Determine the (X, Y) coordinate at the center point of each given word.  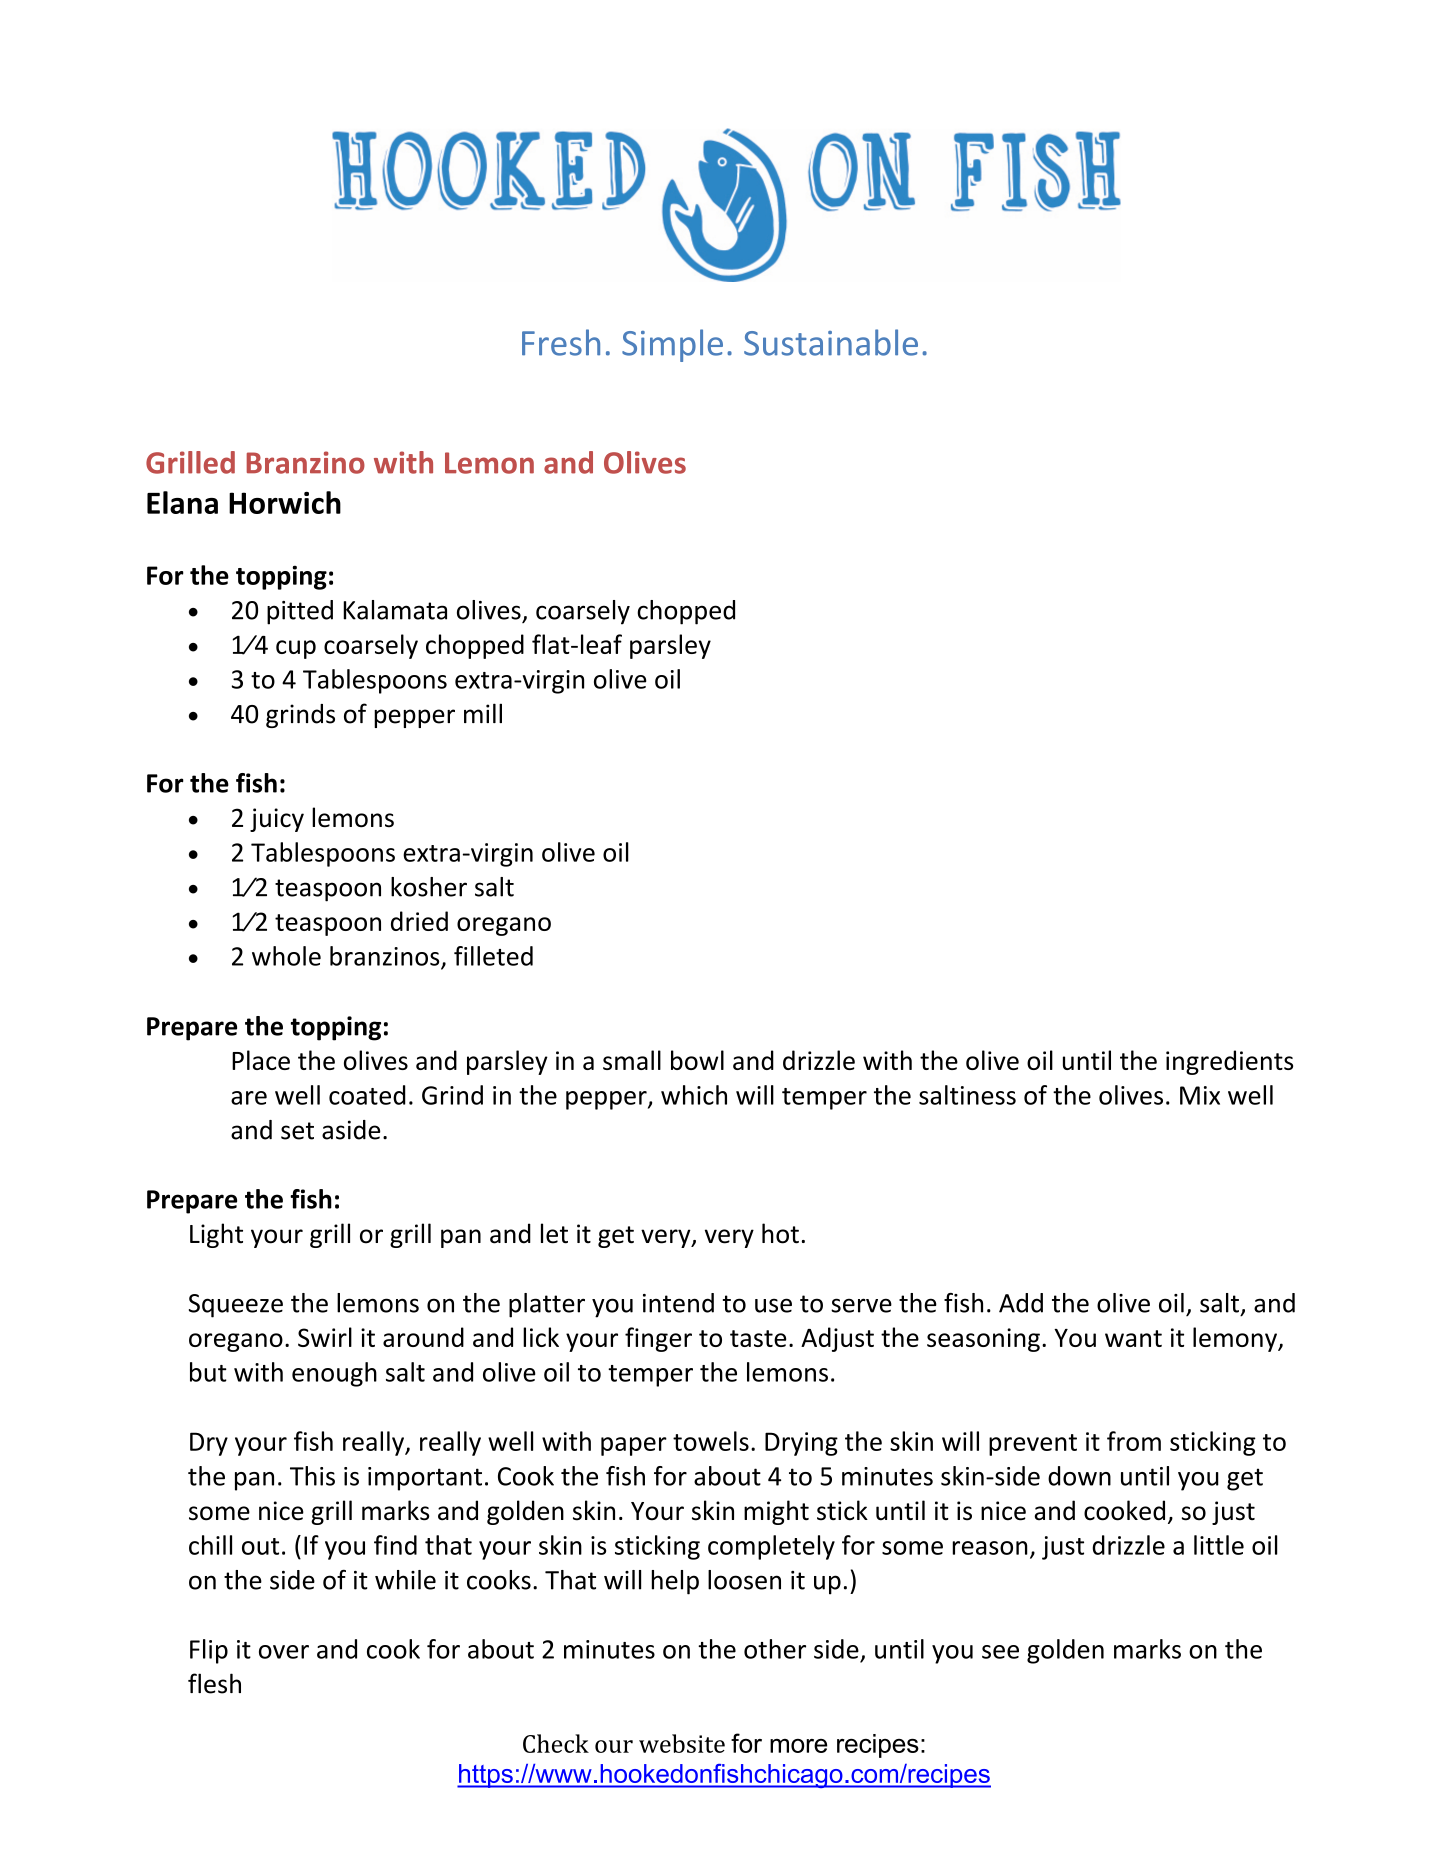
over (284, 1652)
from (1134, 1441)
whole (286, 956)
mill (483, 713)
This (312, 1476)
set (297, 1131)
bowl (697, 1060)
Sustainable (831, 342)
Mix (1200, 1095)
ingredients (1229, 1062)
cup (296, 649)
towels (711, 1441)
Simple (672, 345)
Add (1021, 1303)
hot (780, 1233)
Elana (182, 502)
